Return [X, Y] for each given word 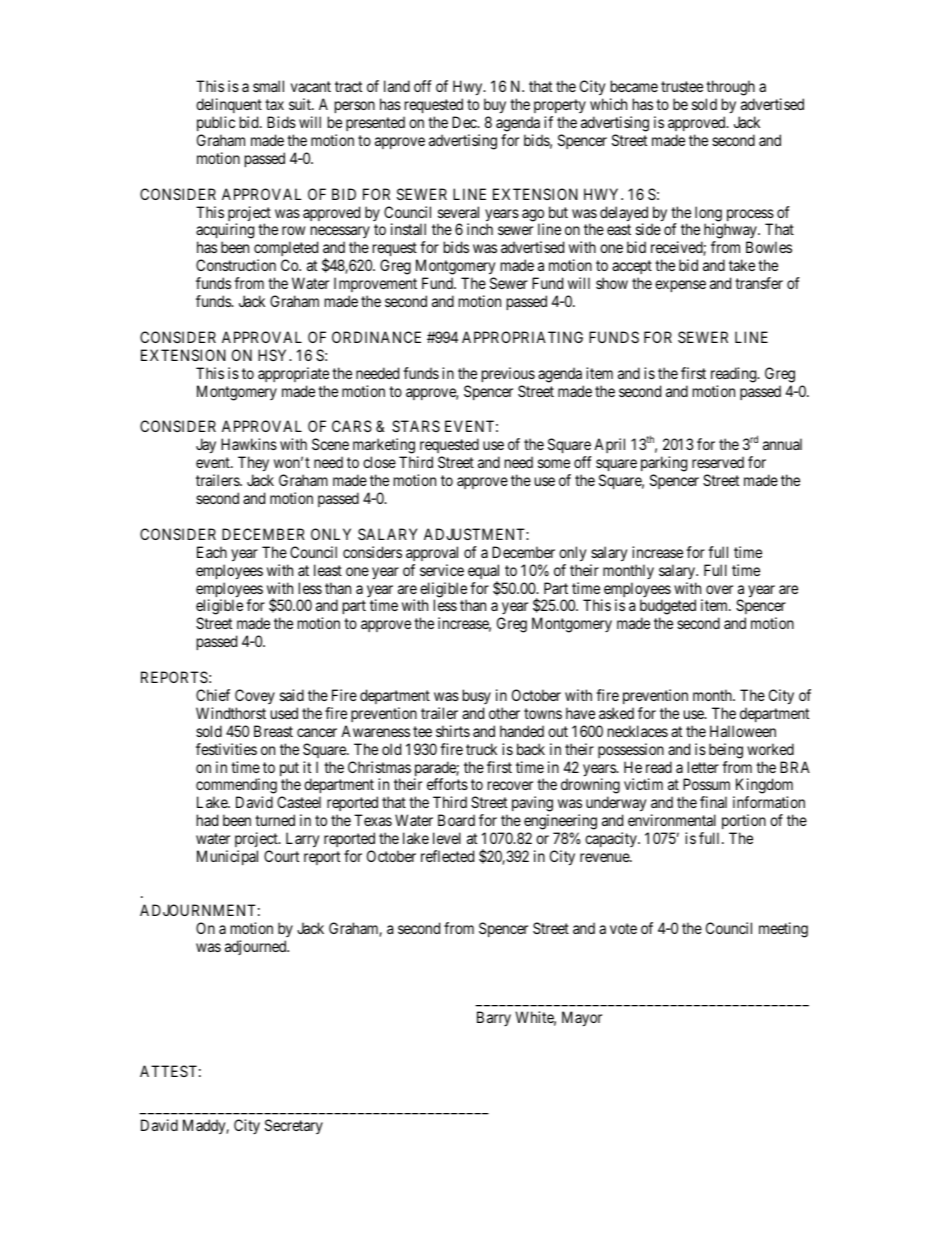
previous [508, 374]
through [730, 89]
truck [481, 749]
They [253, 465]
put [289, 770]
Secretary [294, 1126]
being [726, 751]
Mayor [582, 1019]
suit [301, 104]
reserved [718, 462]
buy [495, 107]
